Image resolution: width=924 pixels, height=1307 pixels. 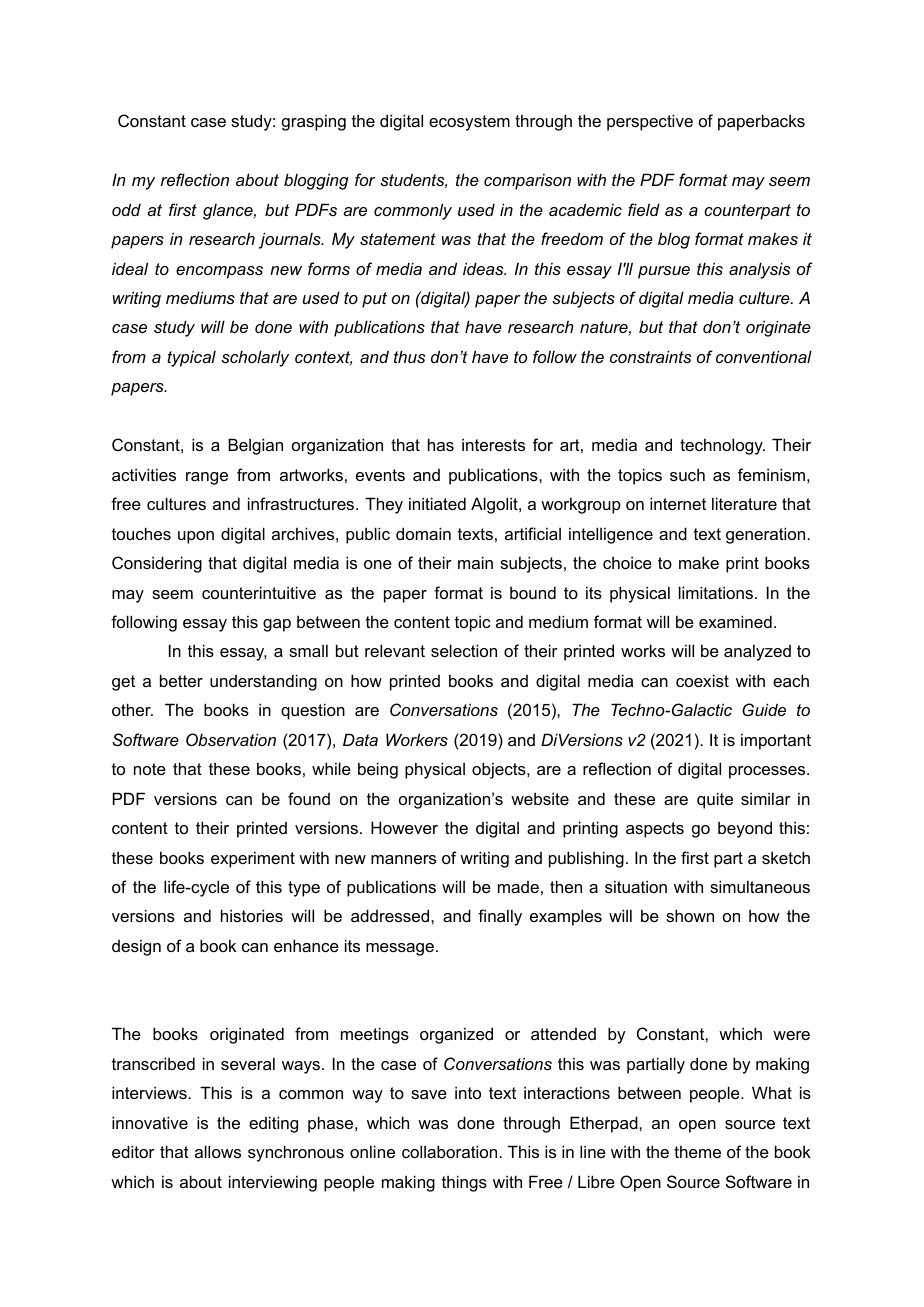 I want to click on perspective, so click(x=650, y=122).
